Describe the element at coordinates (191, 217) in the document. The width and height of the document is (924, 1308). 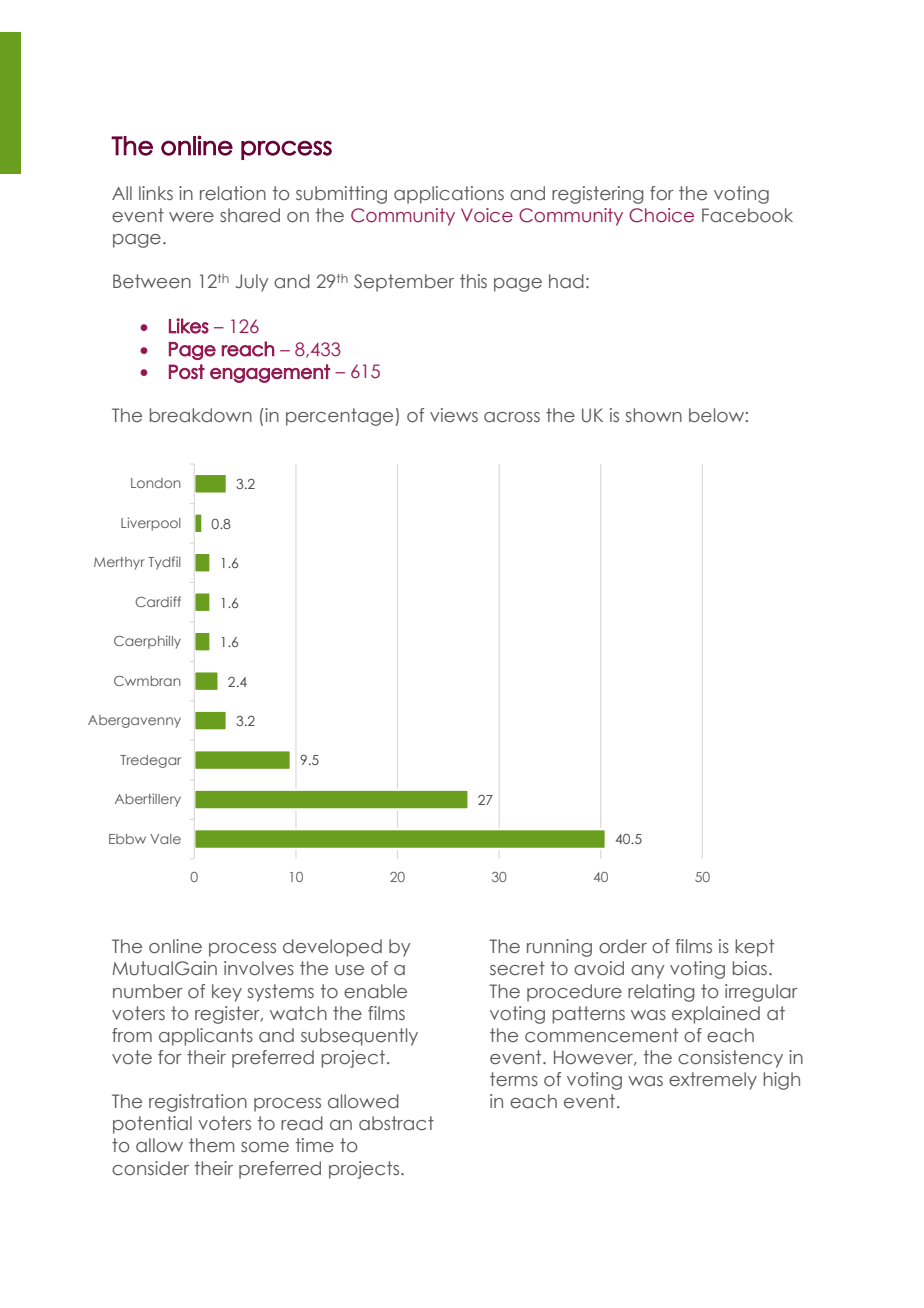
I see `were` at that location.
